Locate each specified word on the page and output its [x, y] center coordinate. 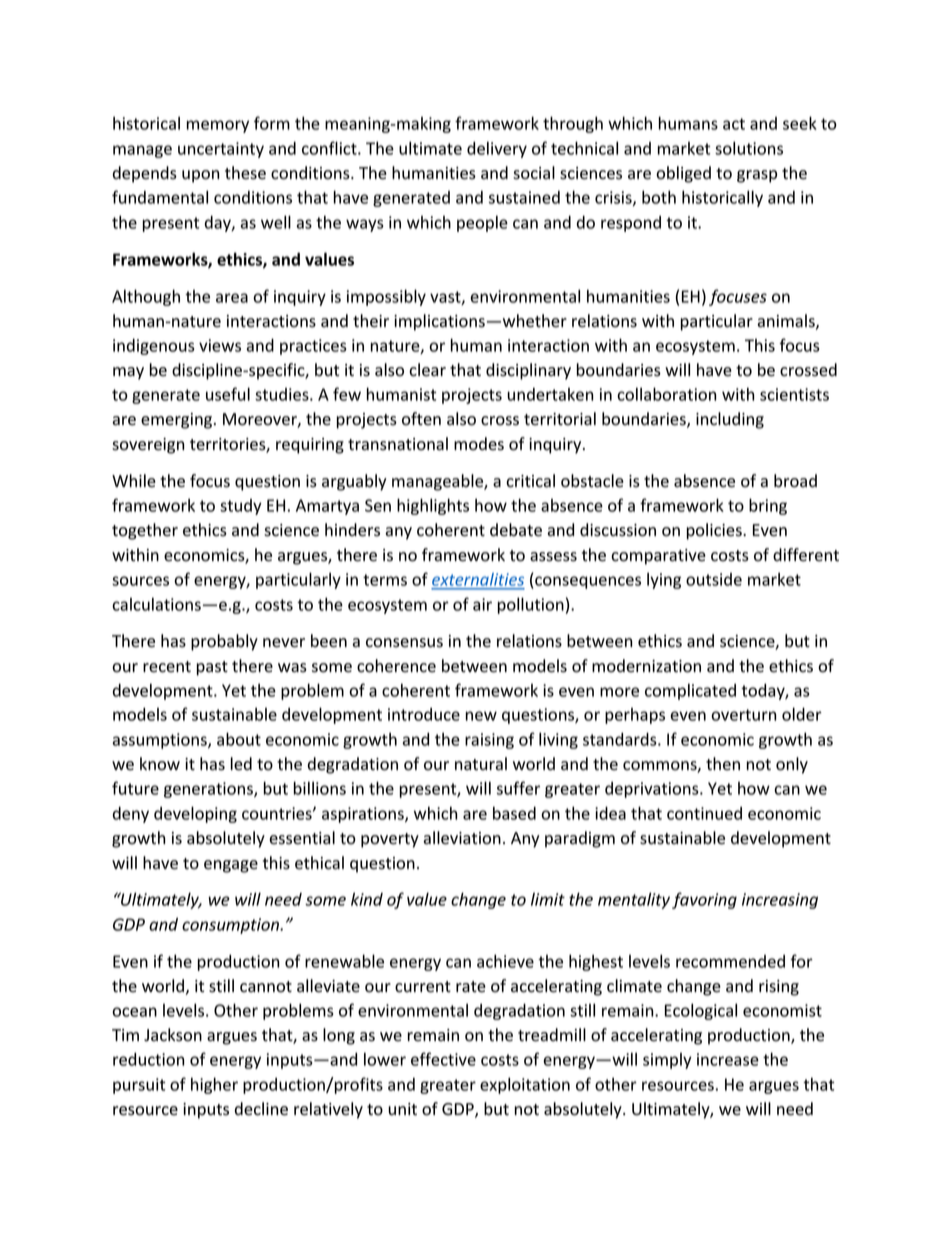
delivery [497, 149]
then [723, 764]
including [730, 420]
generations [209, 790]
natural [481, 764]
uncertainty [221, 150]
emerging [178, 421]
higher [214, 1085]
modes [479, 444]
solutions [749, 148]
